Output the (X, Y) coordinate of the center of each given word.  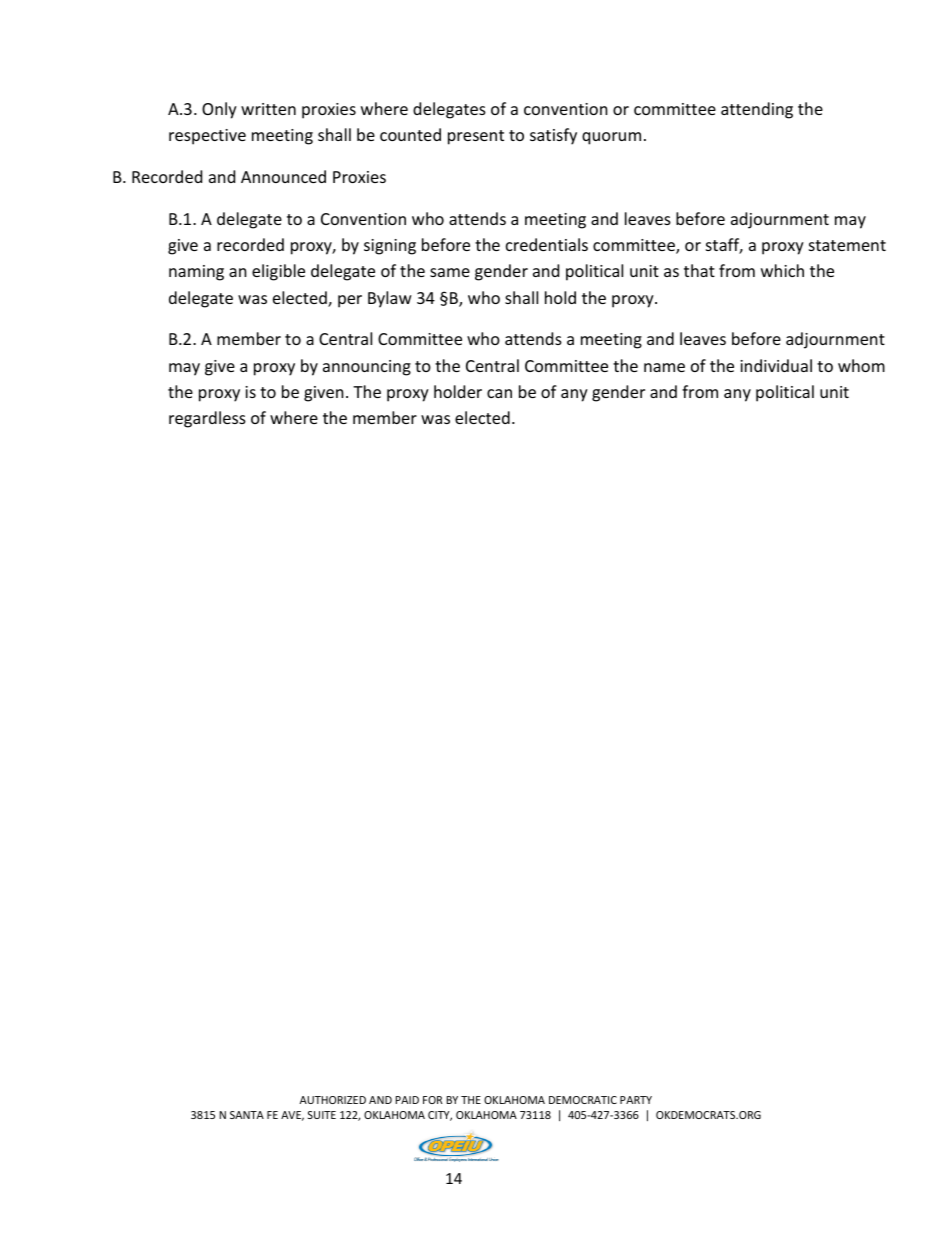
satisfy (553, 136)
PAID (407, 1100)
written (268, 109)
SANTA (247, 1115)
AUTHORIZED (333, 1100)
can (499, 393)
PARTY (636, 1100)
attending (757, 110)
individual (776, 365)
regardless (207, 419)
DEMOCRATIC (583, 1100)
